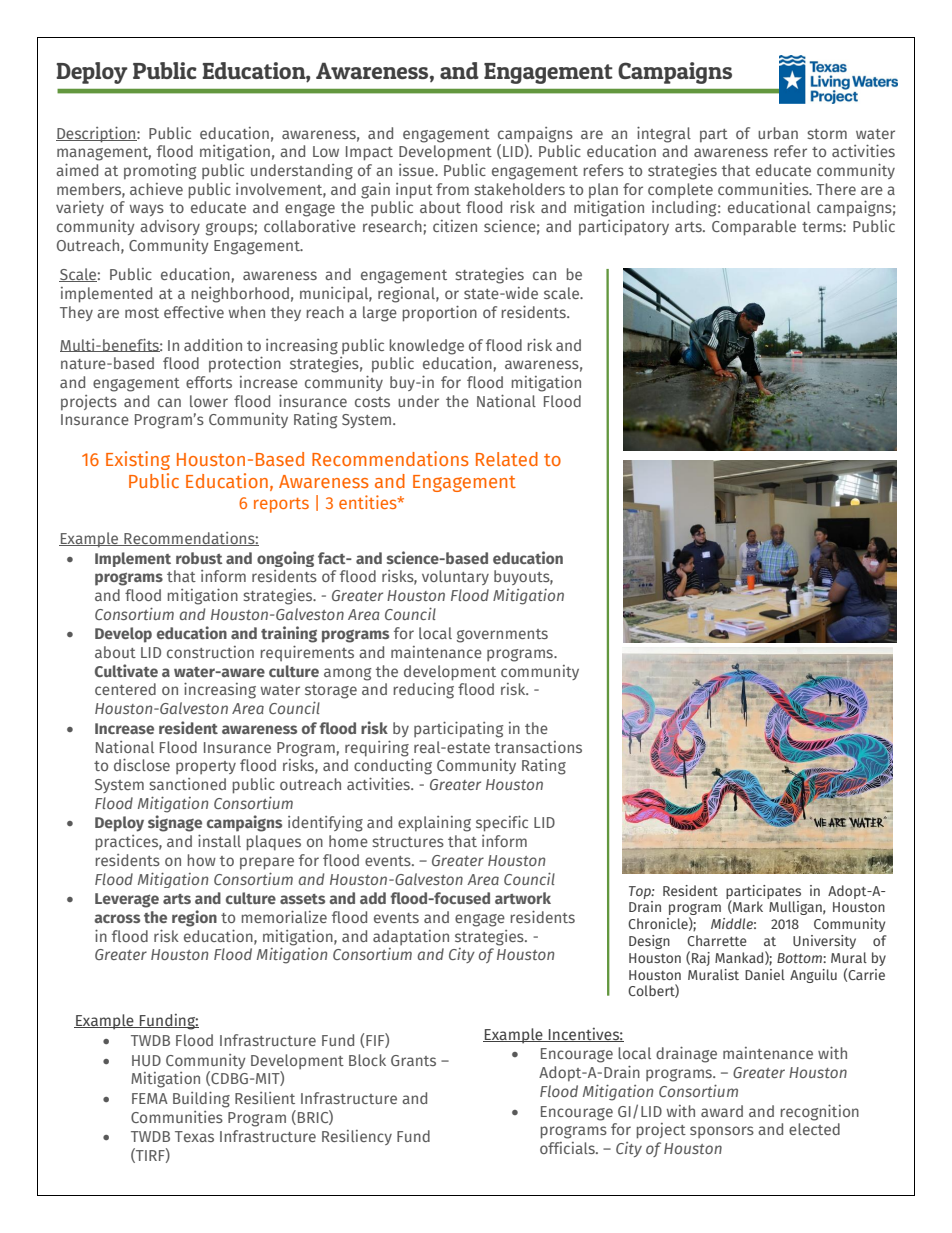  I want to click on FEMA, so click(150, 1098).
